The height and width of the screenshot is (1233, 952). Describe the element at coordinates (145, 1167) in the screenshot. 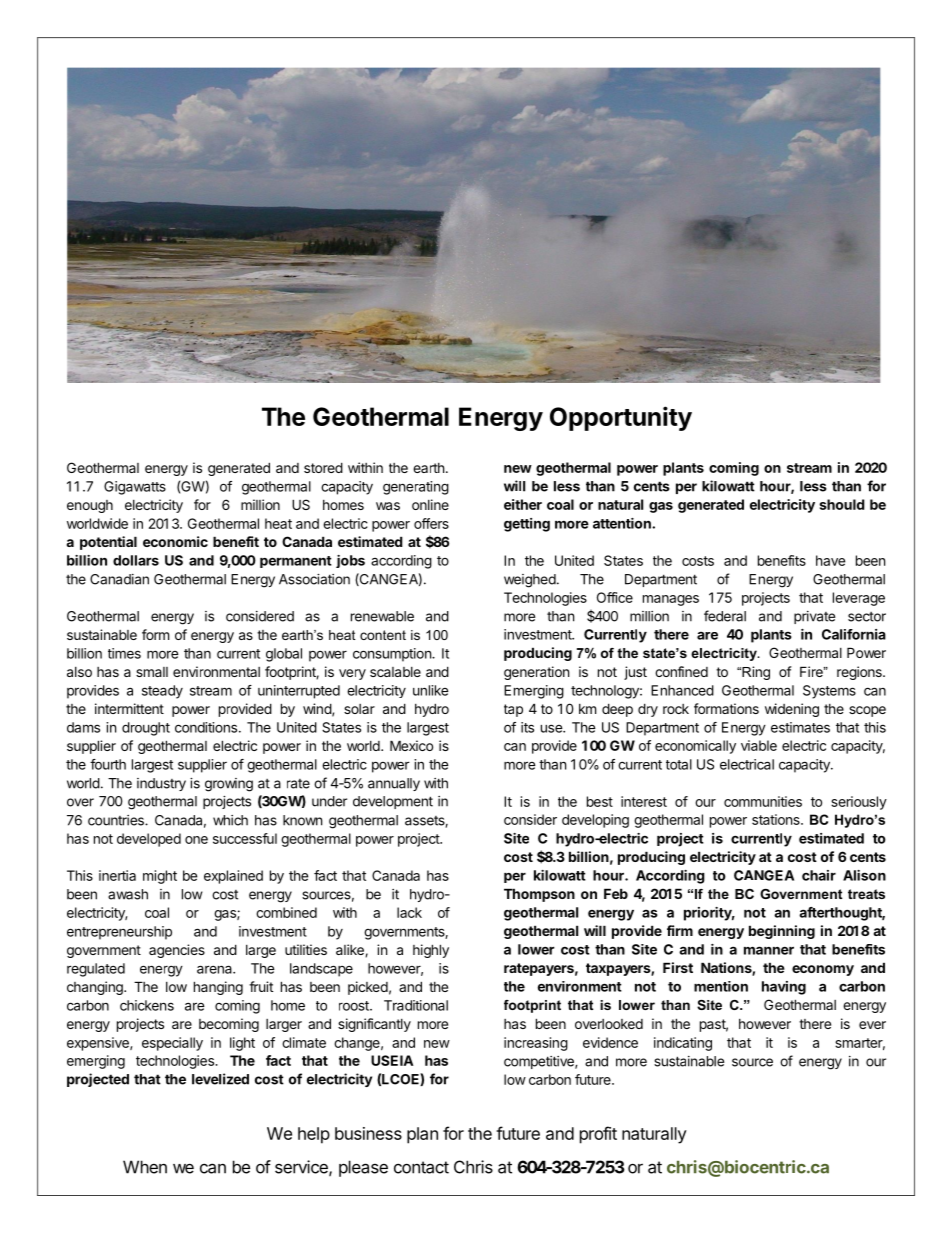

I see `When` at that location.
